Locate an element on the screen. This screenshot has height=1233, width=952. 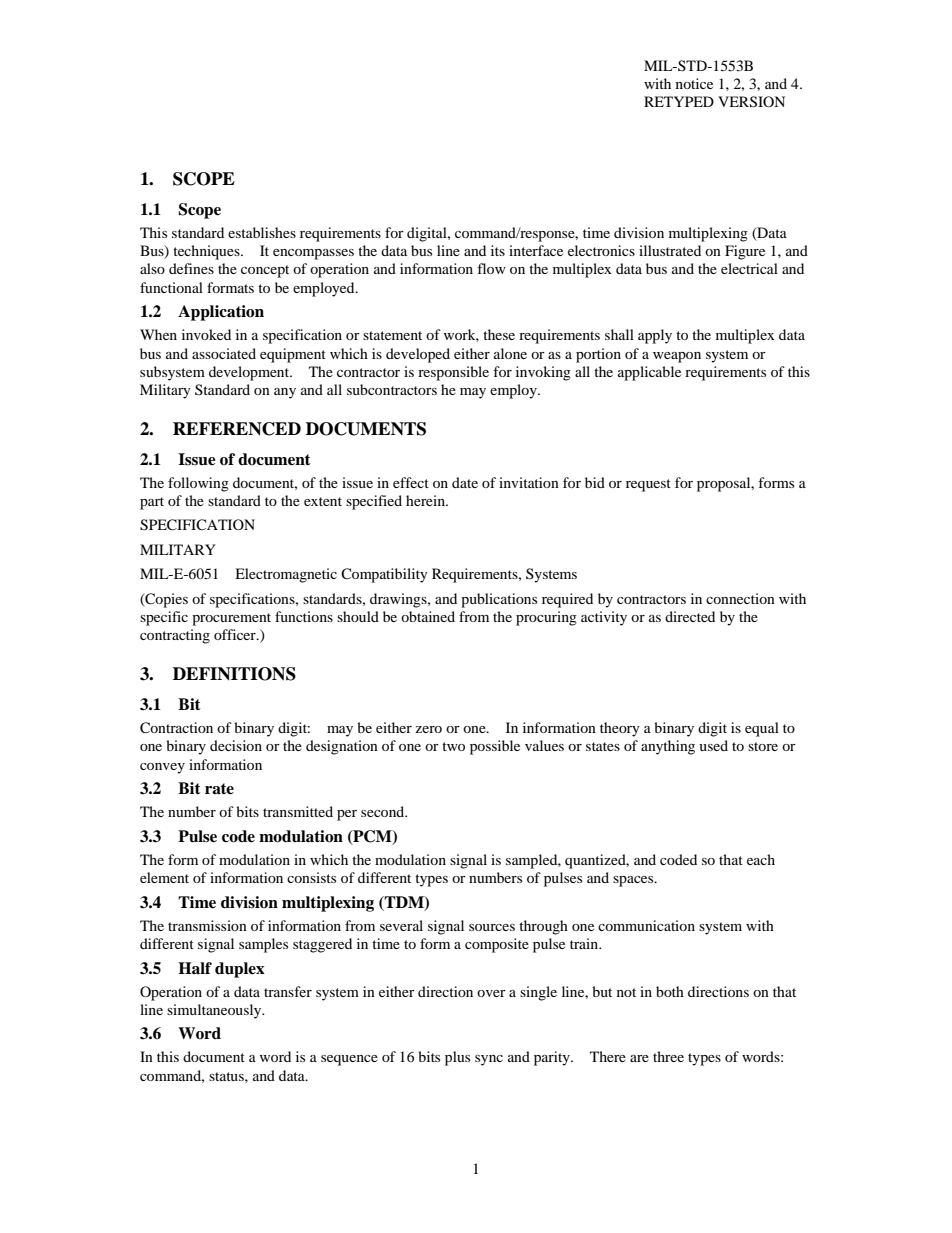
spaces is located at coordinates (634, 881).
